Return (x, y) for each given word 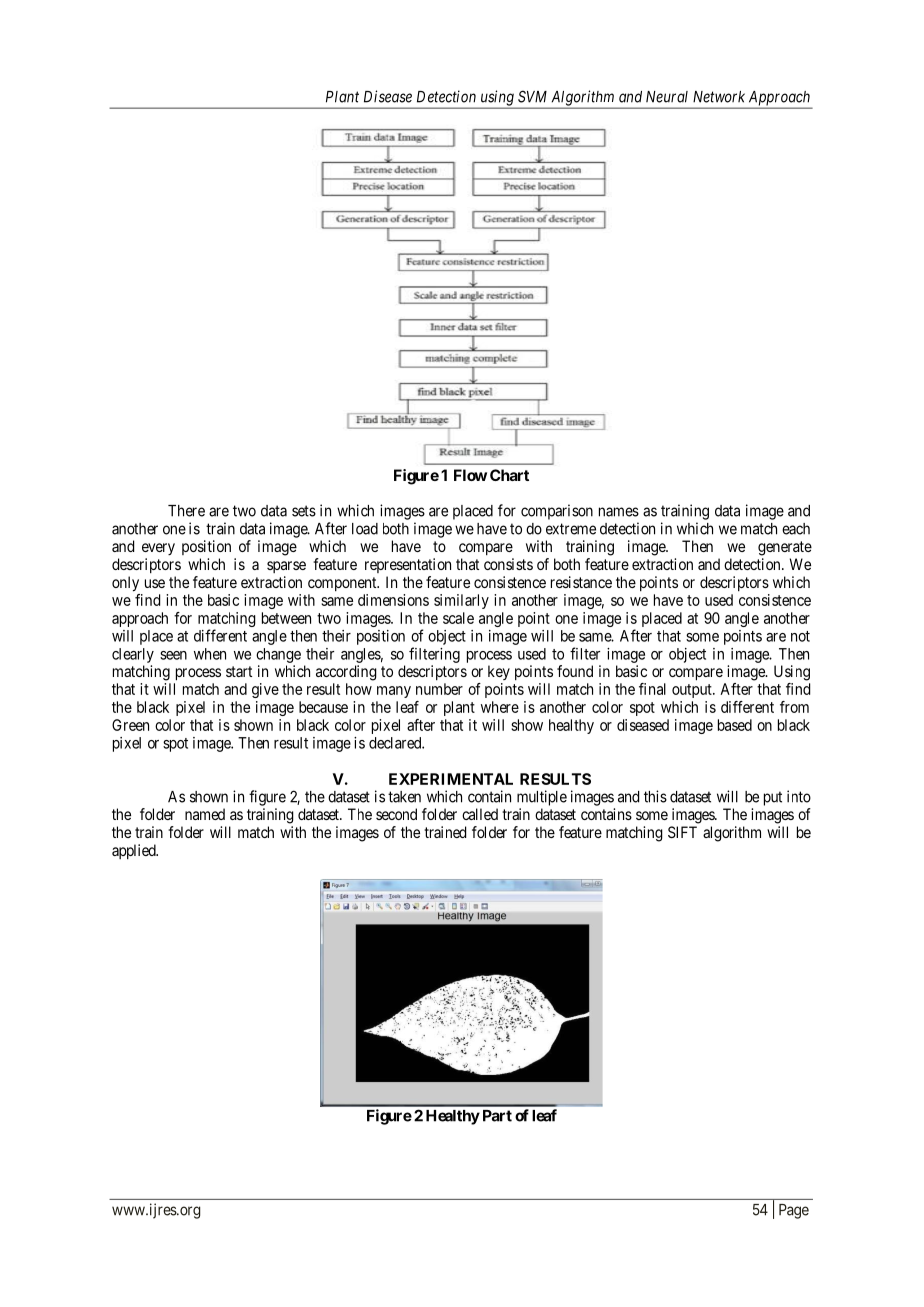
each (796, 529)
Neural (667, 97)
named (205, 814)
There (186, 511)
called (480, 814)
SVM (532, 96)
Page (794, 1211)
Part (497, 1116)
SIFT (682, 832)
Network (719, 97)
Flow (470, 475)
